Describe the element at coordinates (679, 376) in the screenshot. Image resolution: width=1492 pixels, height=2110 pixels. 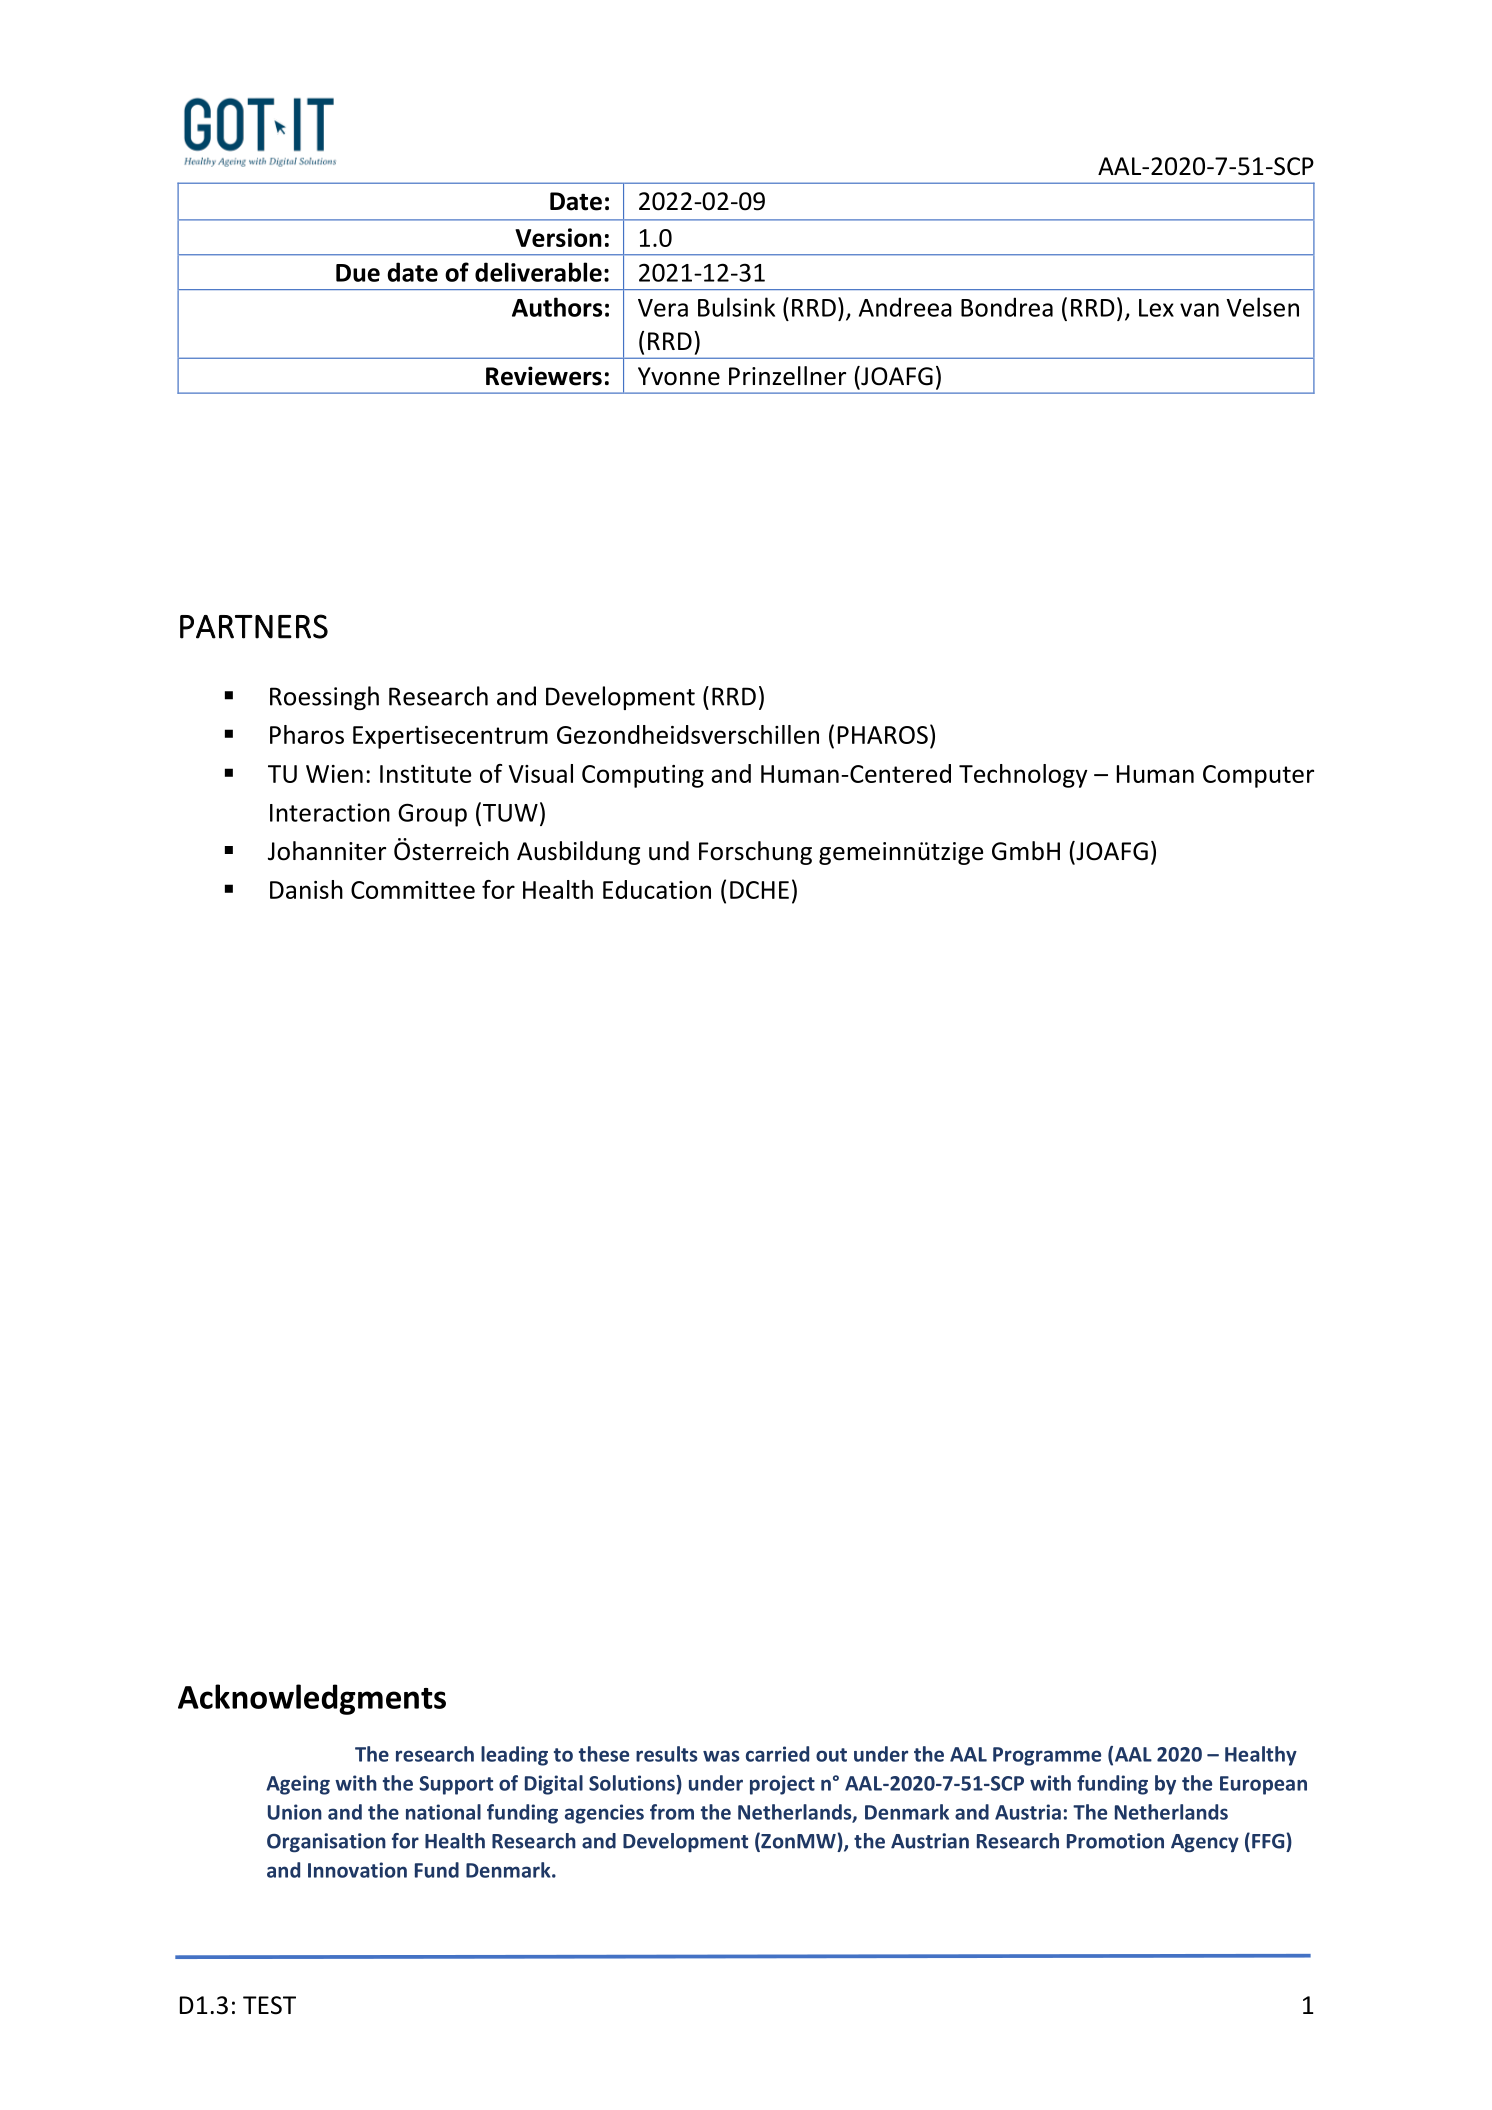
I see `Yvonne` at that location.
